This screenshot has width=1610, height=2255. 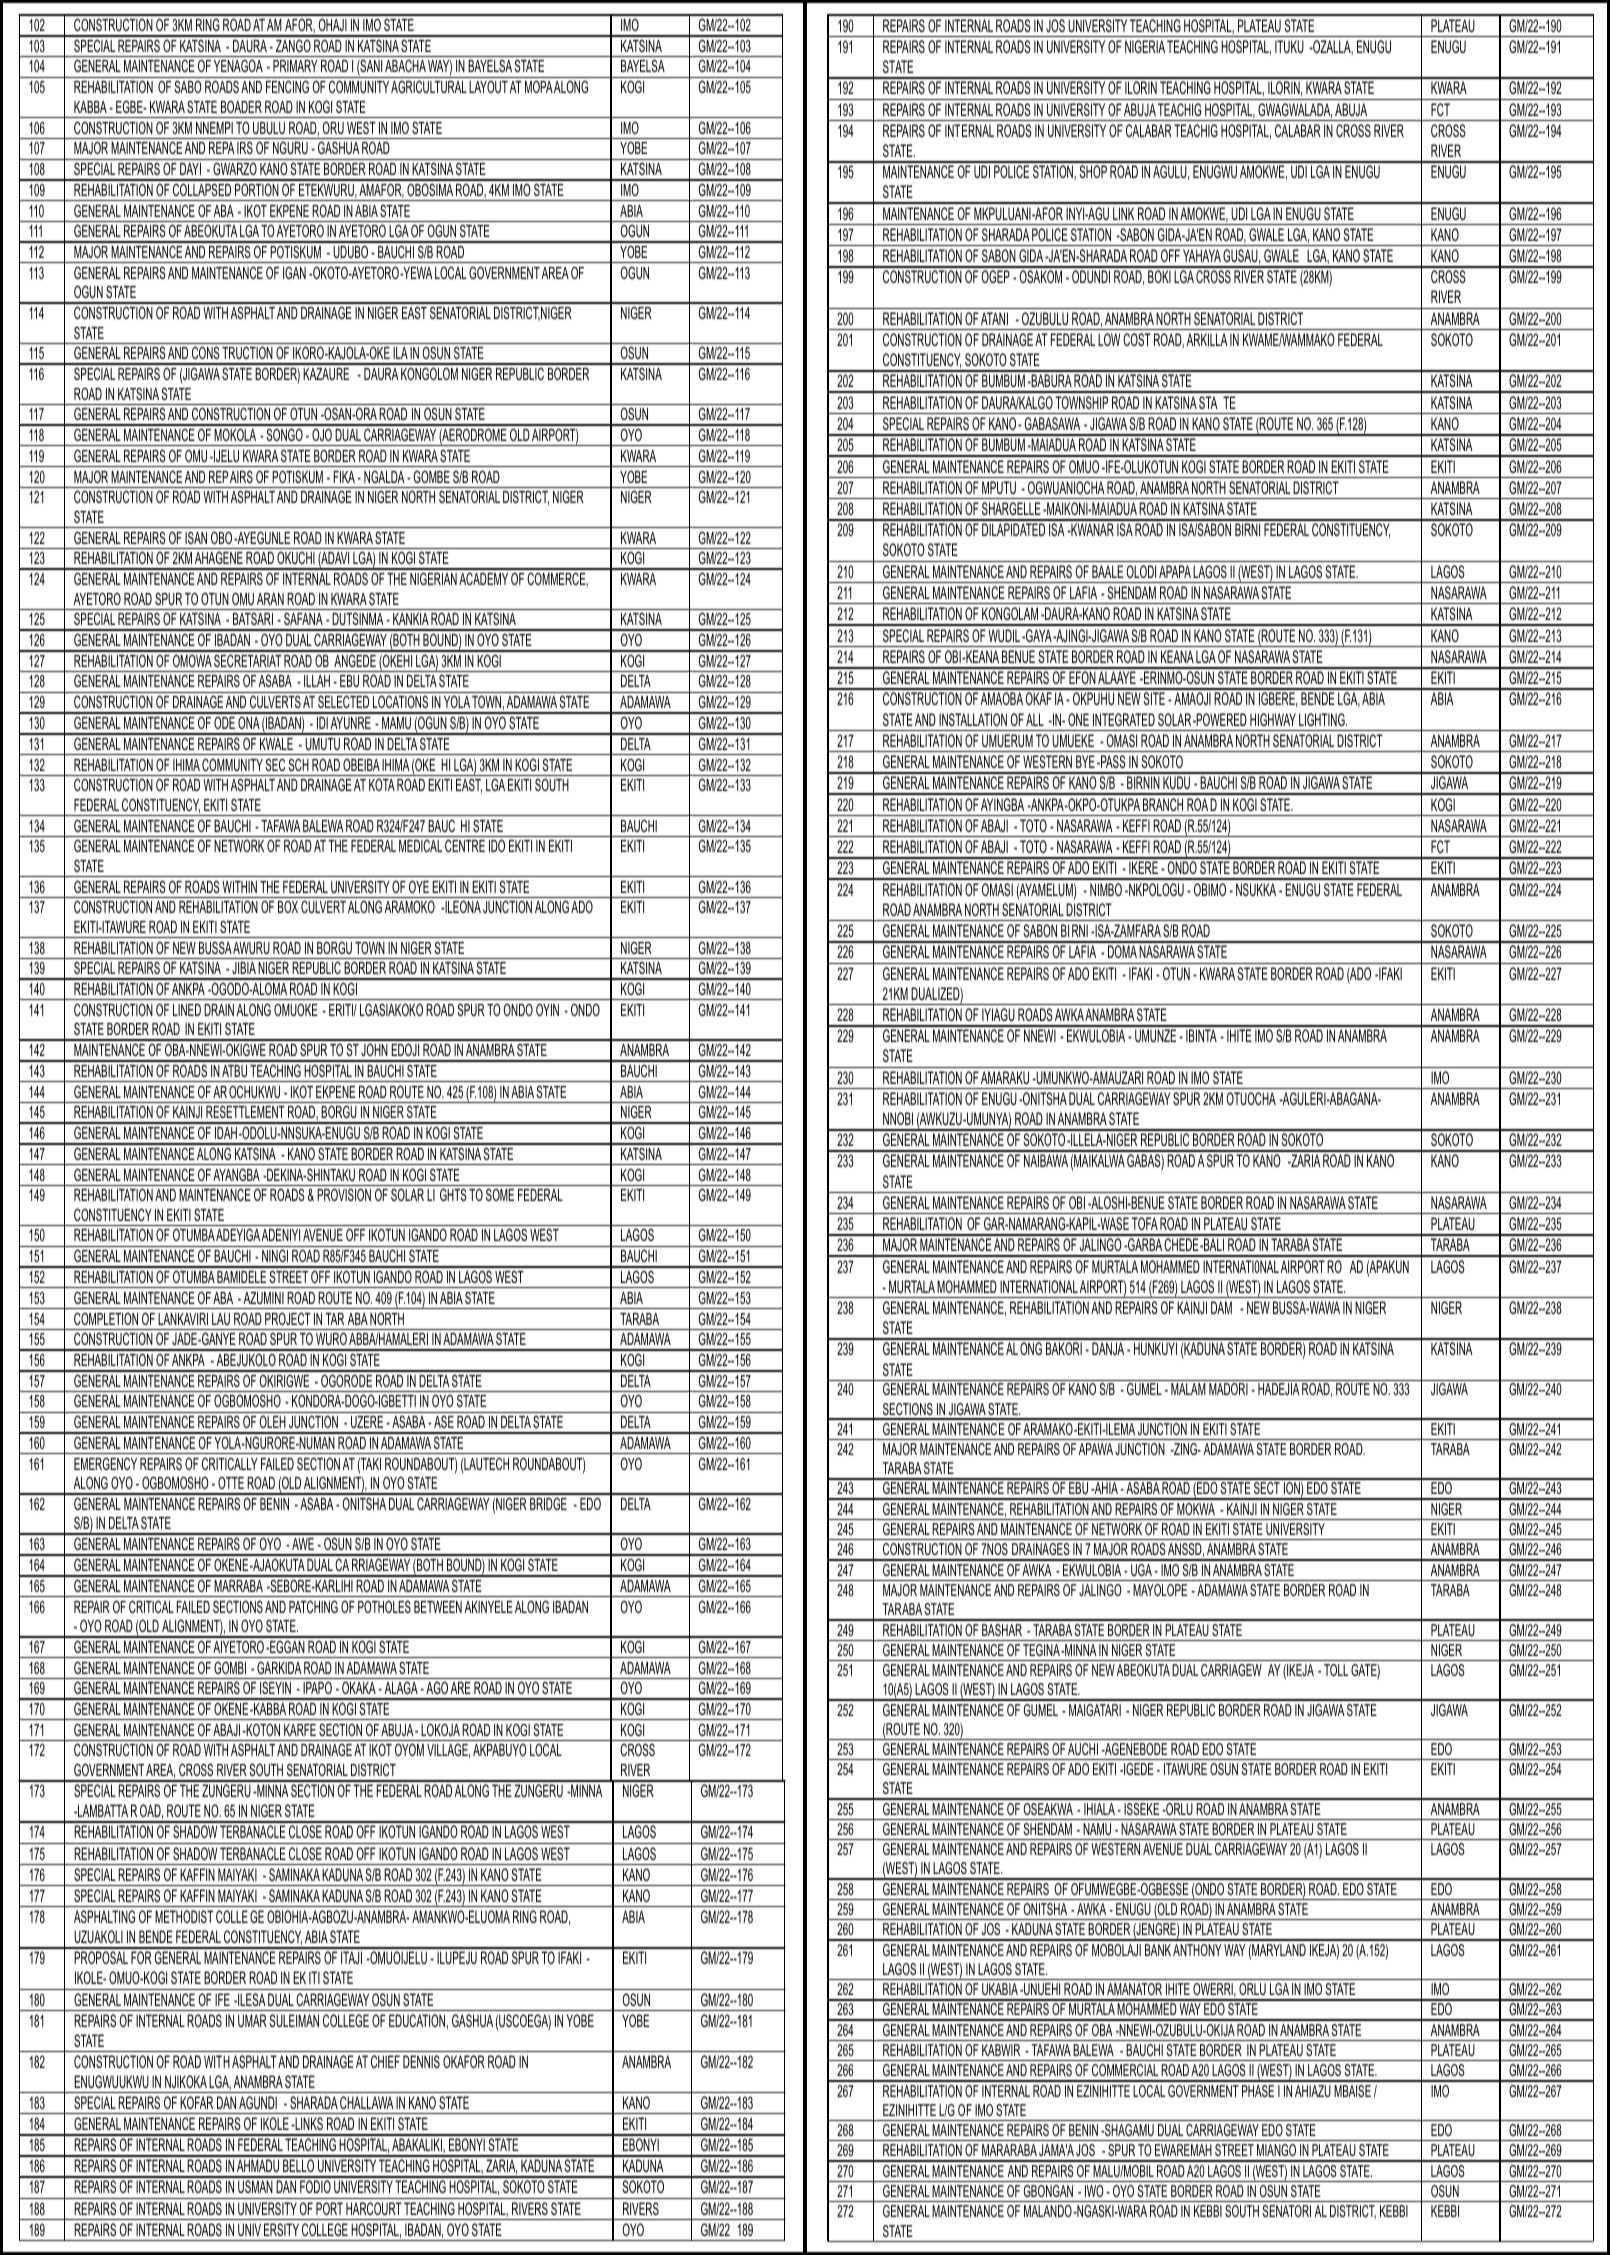 What do you see at coordinates (483, 578) in the screenshot?
I see `ACADEMY` at bounding box center [483, 578].
